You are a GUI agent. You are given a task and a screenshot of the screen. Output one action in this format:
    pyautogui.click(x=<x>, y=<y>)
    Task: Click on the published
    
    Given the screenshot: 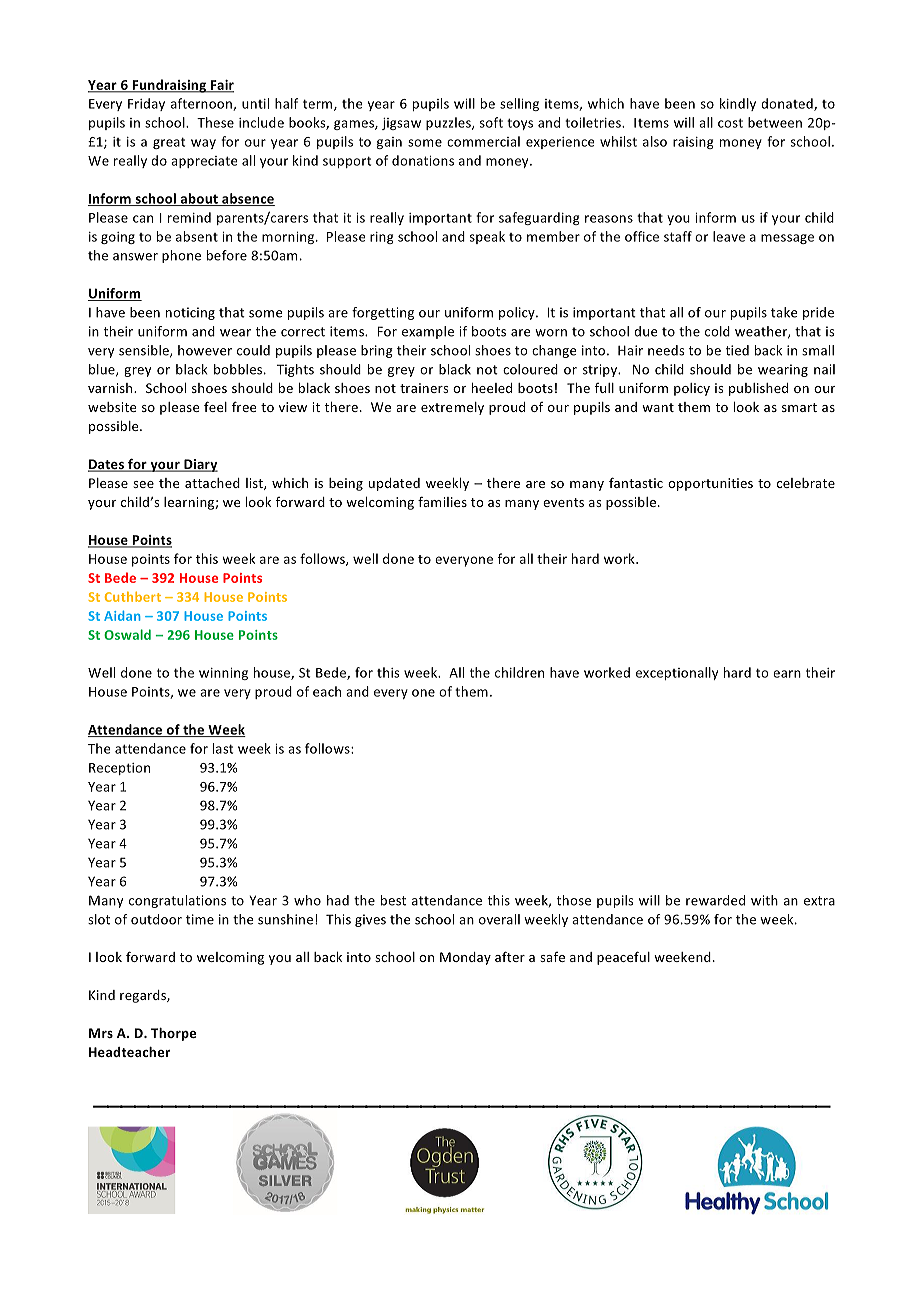 What is the action you would take?
    pyautogui.click(x=758, y=389)
